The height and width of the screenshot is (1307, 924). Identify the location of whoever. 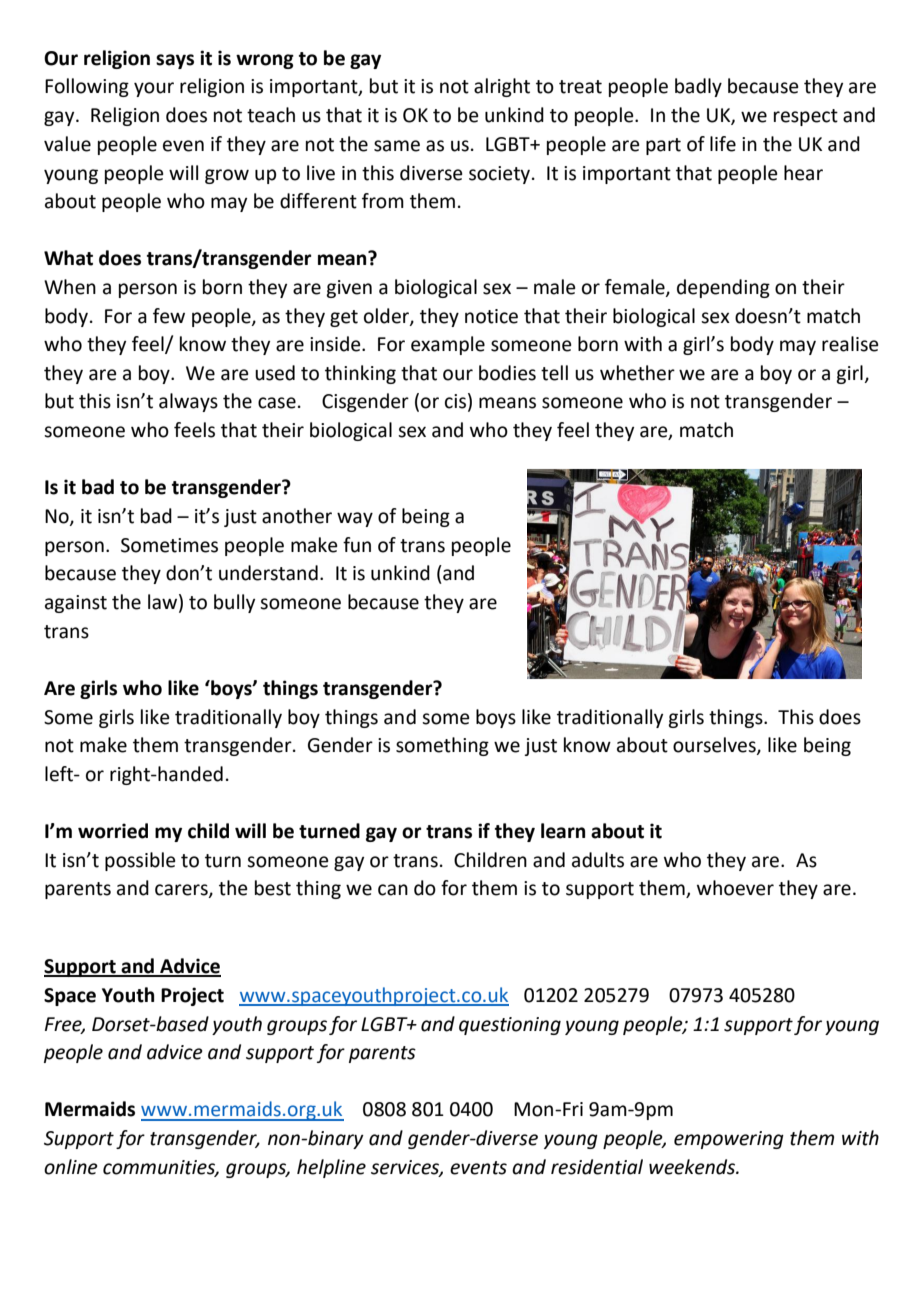
(735, 888).
